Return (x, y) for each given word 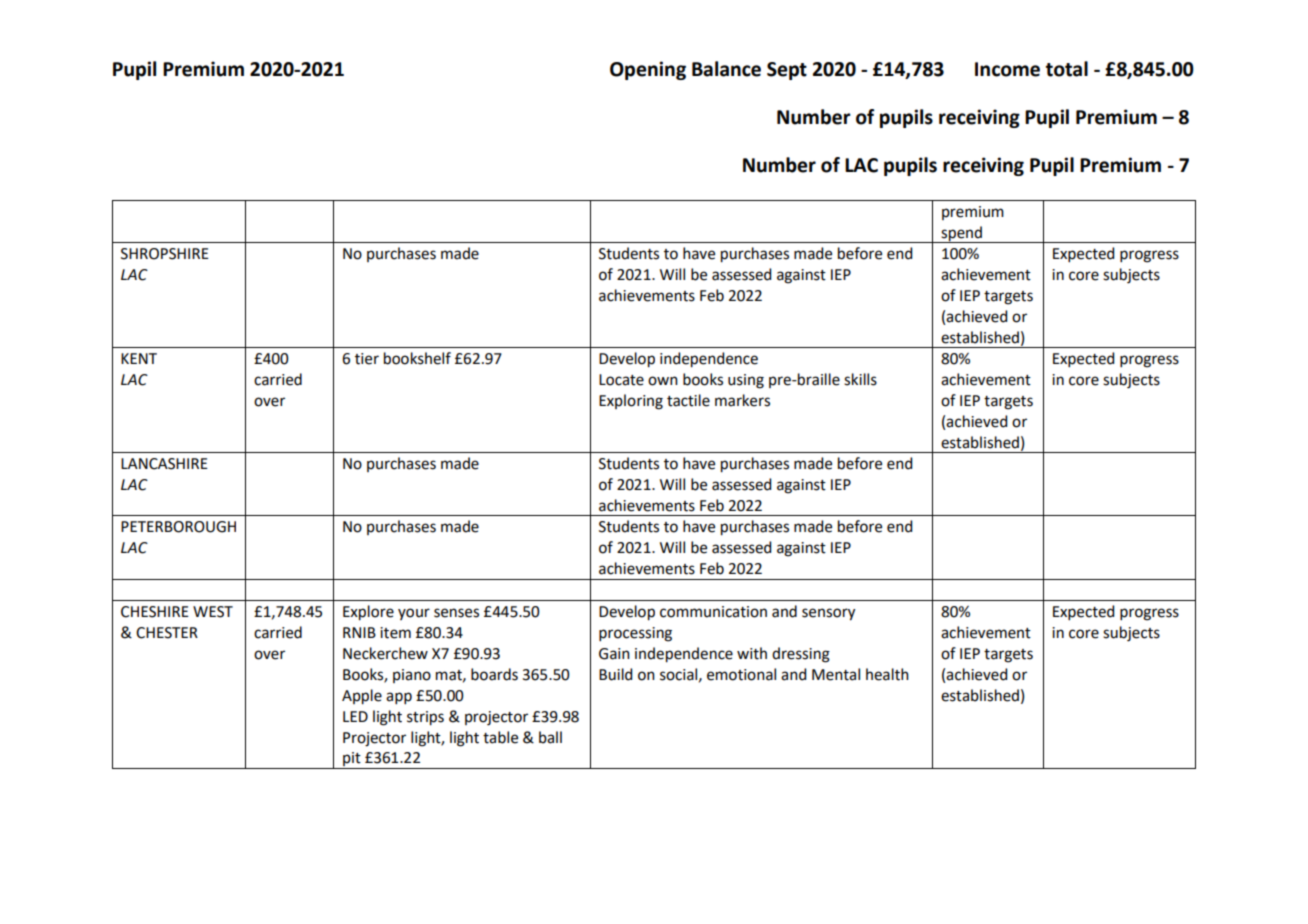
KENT (139, 358)
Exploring (631, 402)
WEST (213, 612)
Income (1007, 69)
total (1067, 69)
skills (860, 379)
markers (742, 400)
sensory (828, 614)
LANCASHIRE (164, 464)
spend (961, 234)
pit (352, 760)
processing (635, 634)
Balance (726, 69)
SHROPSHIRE (165, 254)
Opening (648, 70)
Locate (621, 380)
